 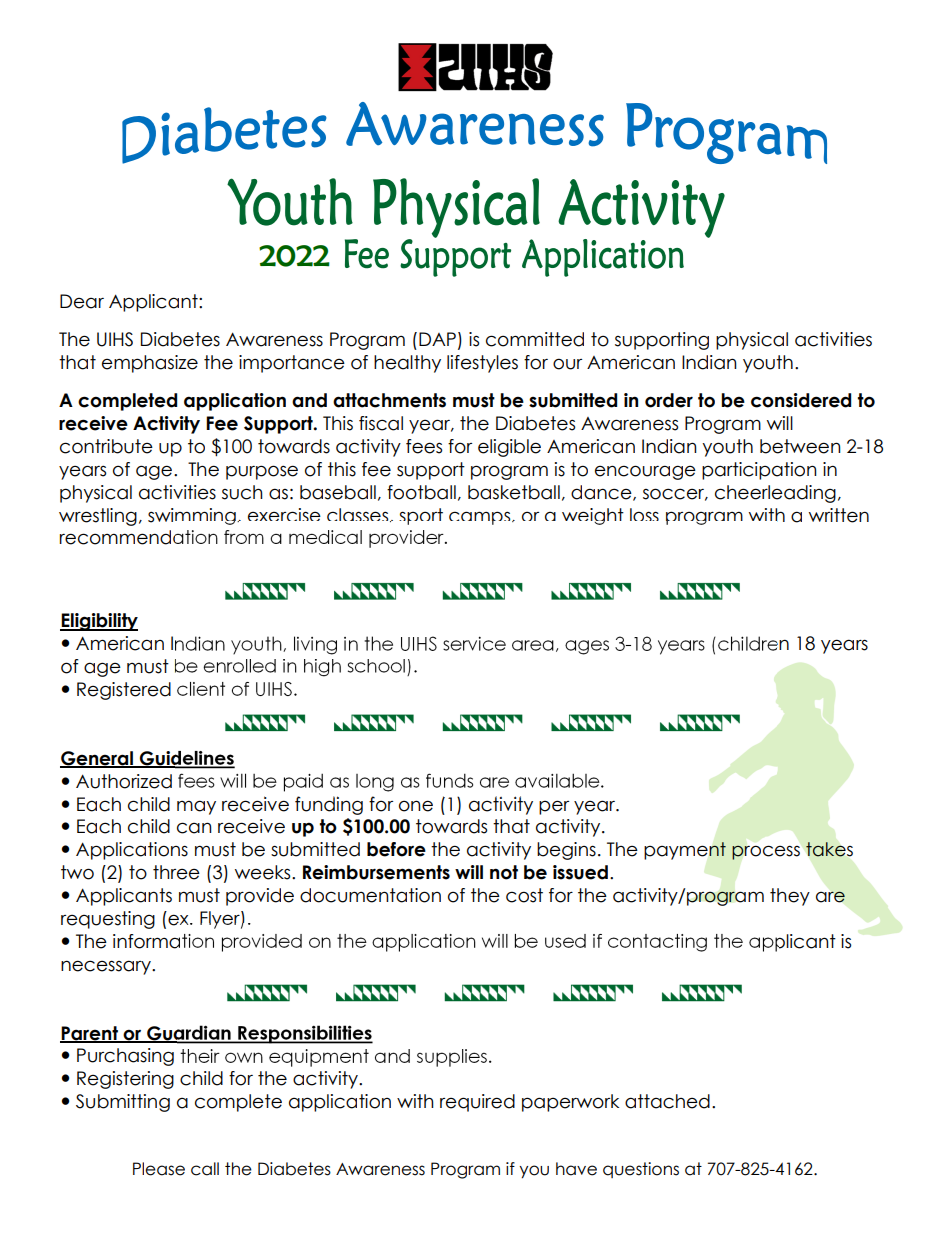 What do you see at coordinates (437, 339) in the screenshot?
I see `DAP` at bounding box center [437, 339].
